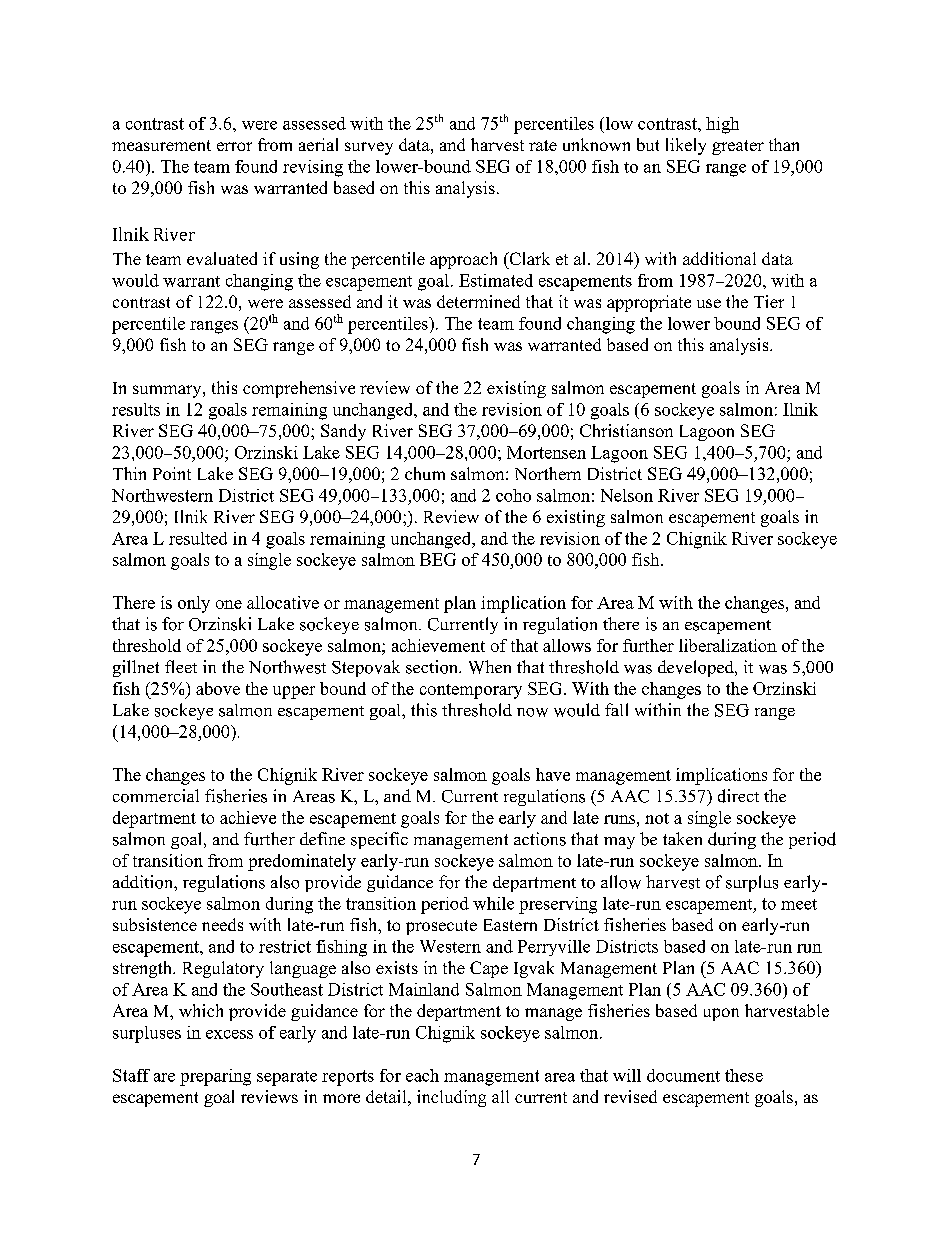  What do you see at coordinates (369, 148) in the screenshot?
I see `survey` at bounding box center [369, 148].
